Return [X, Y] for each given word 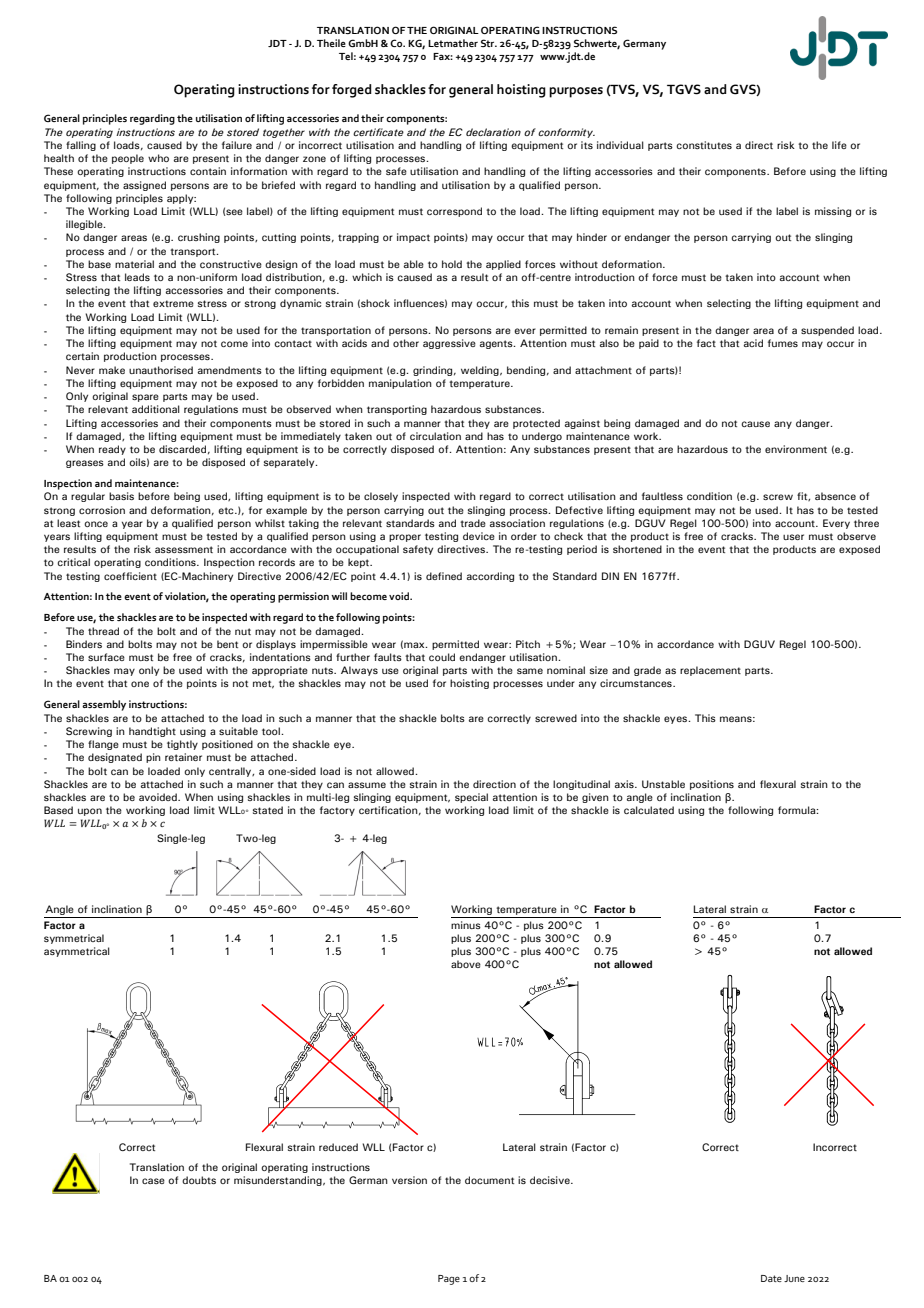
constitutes [704, 145]
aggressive [449, 344]
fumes [783, 343]
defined [444, 576]
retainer [183, 757]
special [471, 798]
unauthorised [161, 370]
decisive [551, 1180]
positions [712, 785]
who [158, 158]
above [466, 964]
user [793, 537]
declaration [493, 132]
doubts [199, 1180]
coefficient [130, 576]
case [153, 1181]
